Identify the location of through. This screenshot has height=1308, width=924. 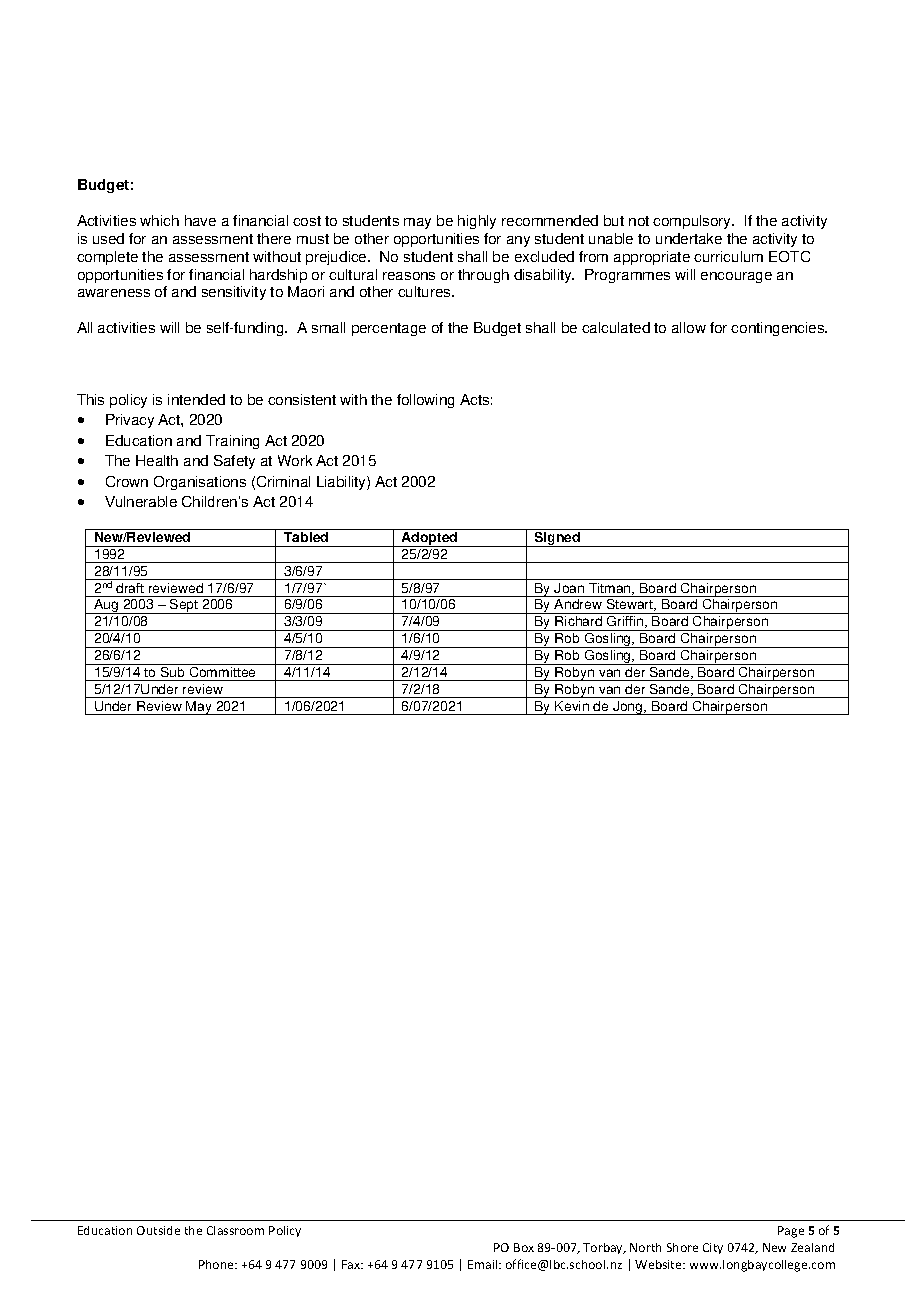
(483, 276).
